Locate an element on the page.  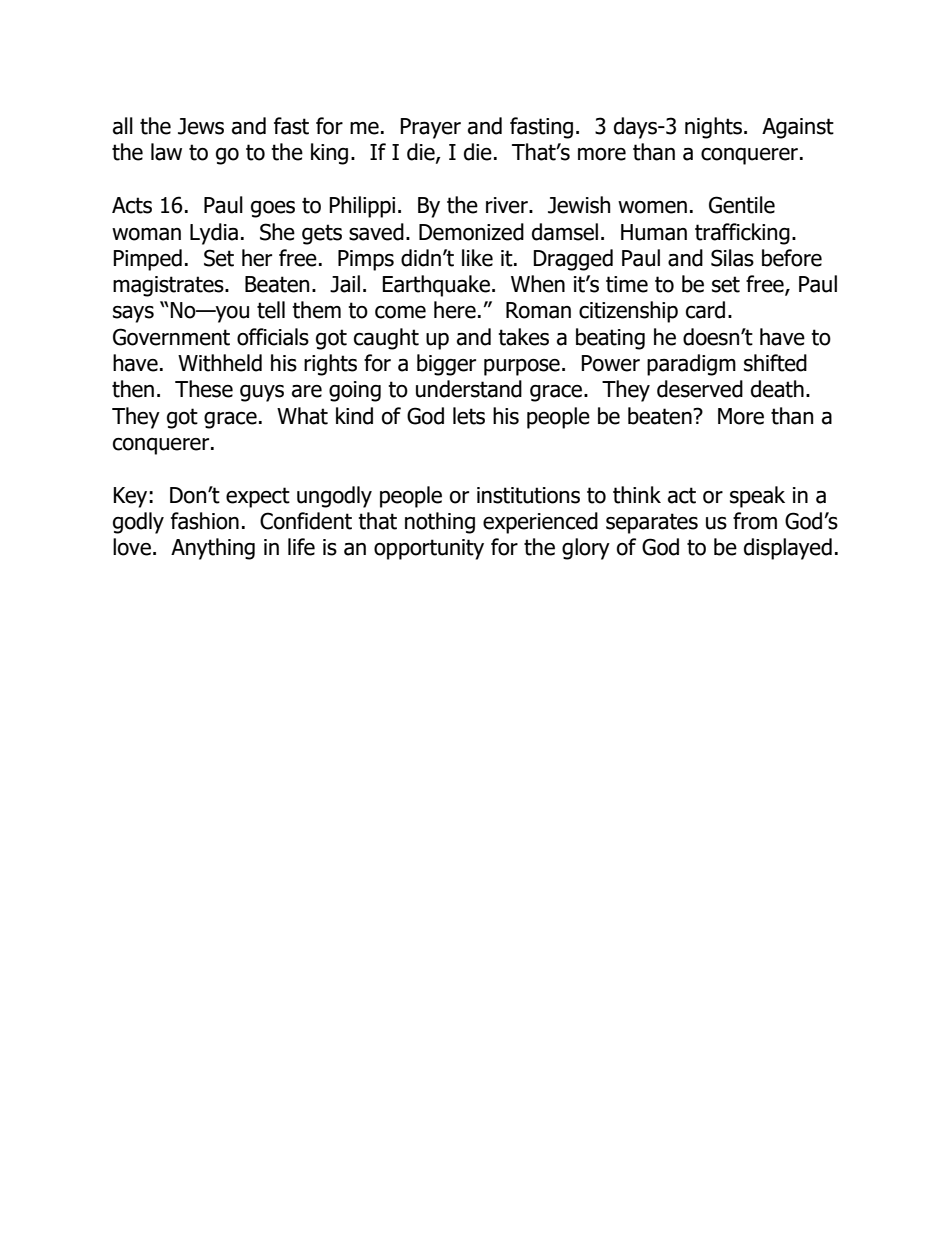
card is located at coordinates (705, 310).
